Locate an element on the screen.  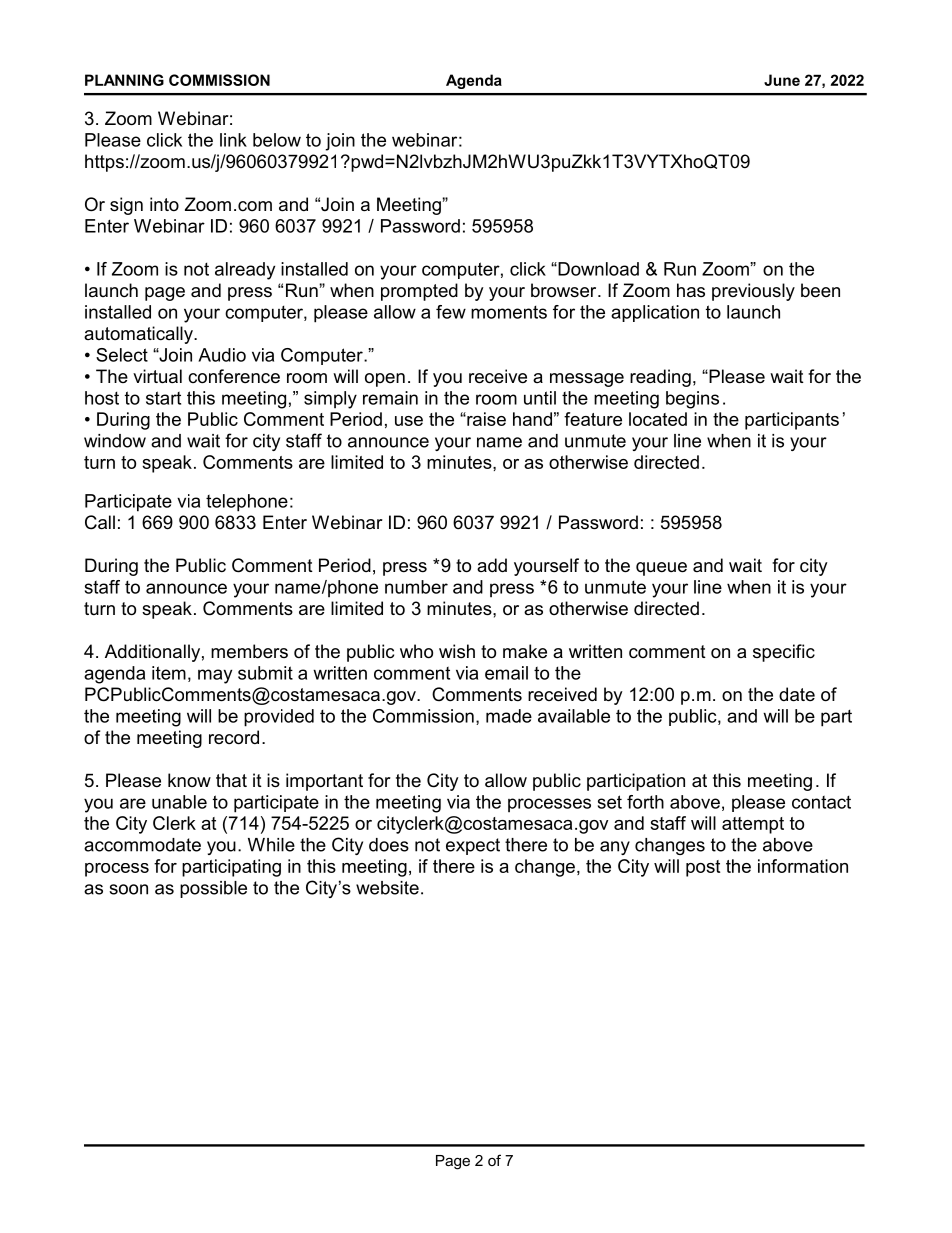
item is located at coordinates (169, 673).
